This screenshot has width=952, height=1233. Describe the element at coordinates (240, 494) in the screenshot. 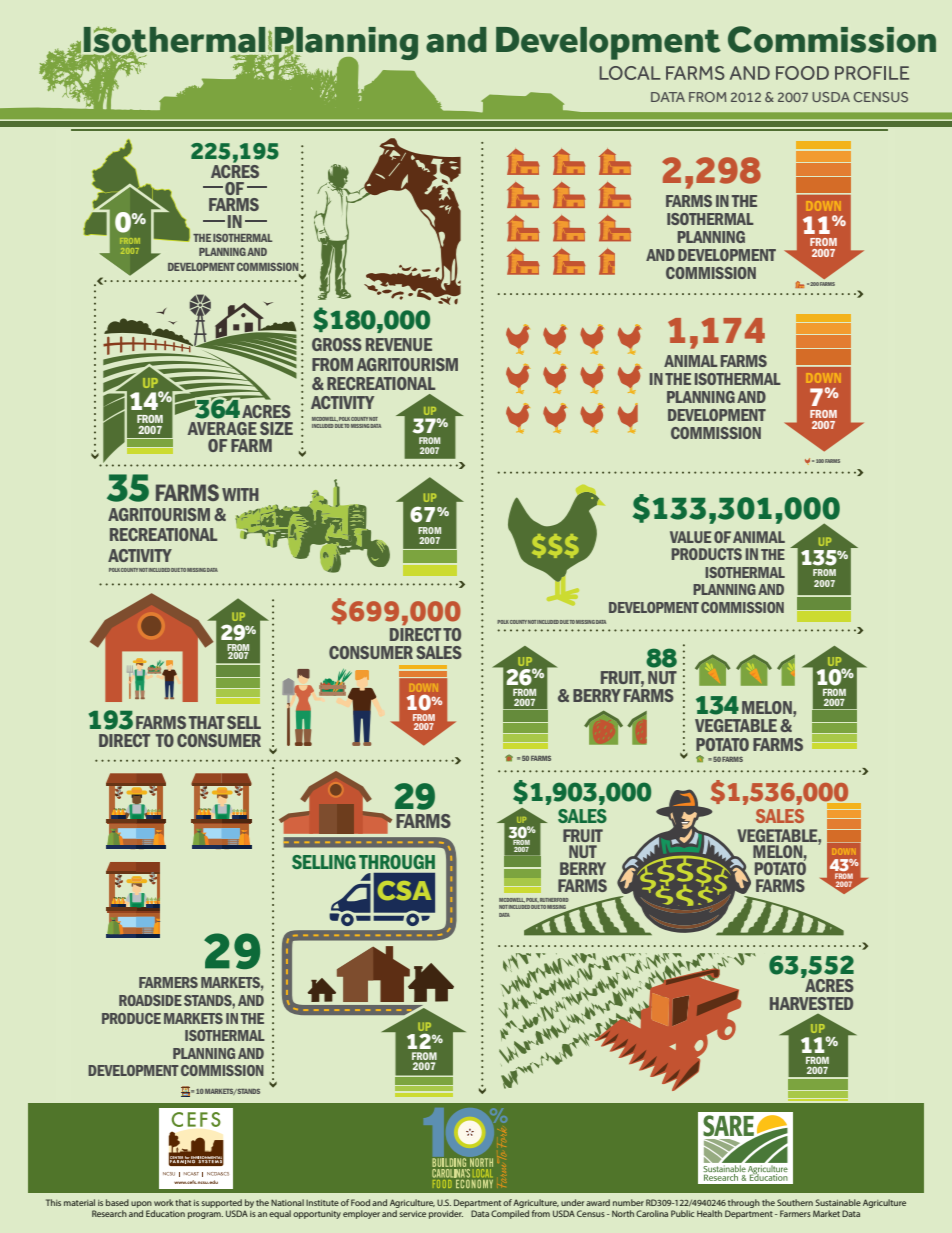

I see `WITH` at that location.
